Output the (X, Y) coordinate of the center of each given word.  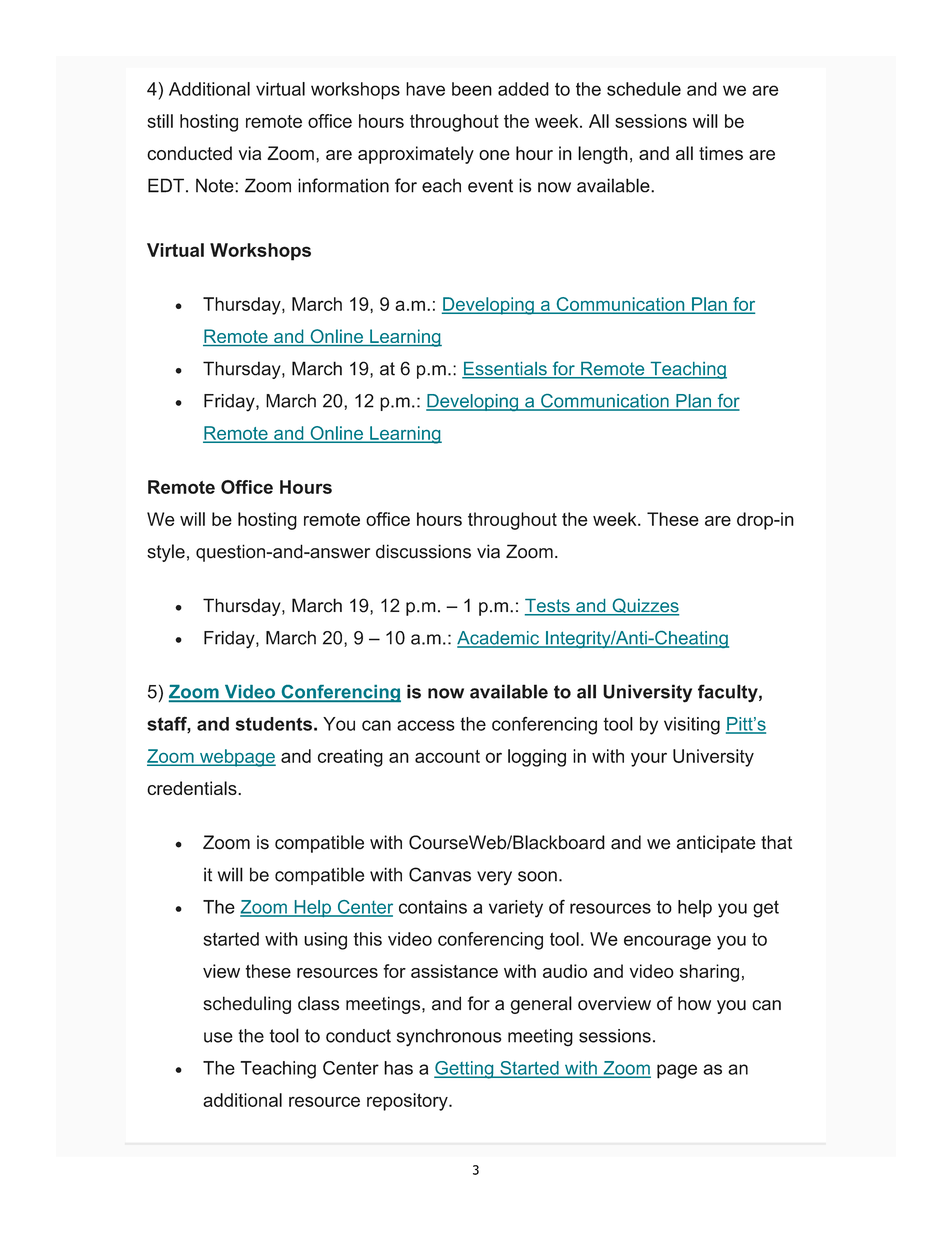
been (472, 89)
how (694, 1003)
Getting (465, 1070)
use (218, 1037)
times (721, 153)
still (160, 121)
